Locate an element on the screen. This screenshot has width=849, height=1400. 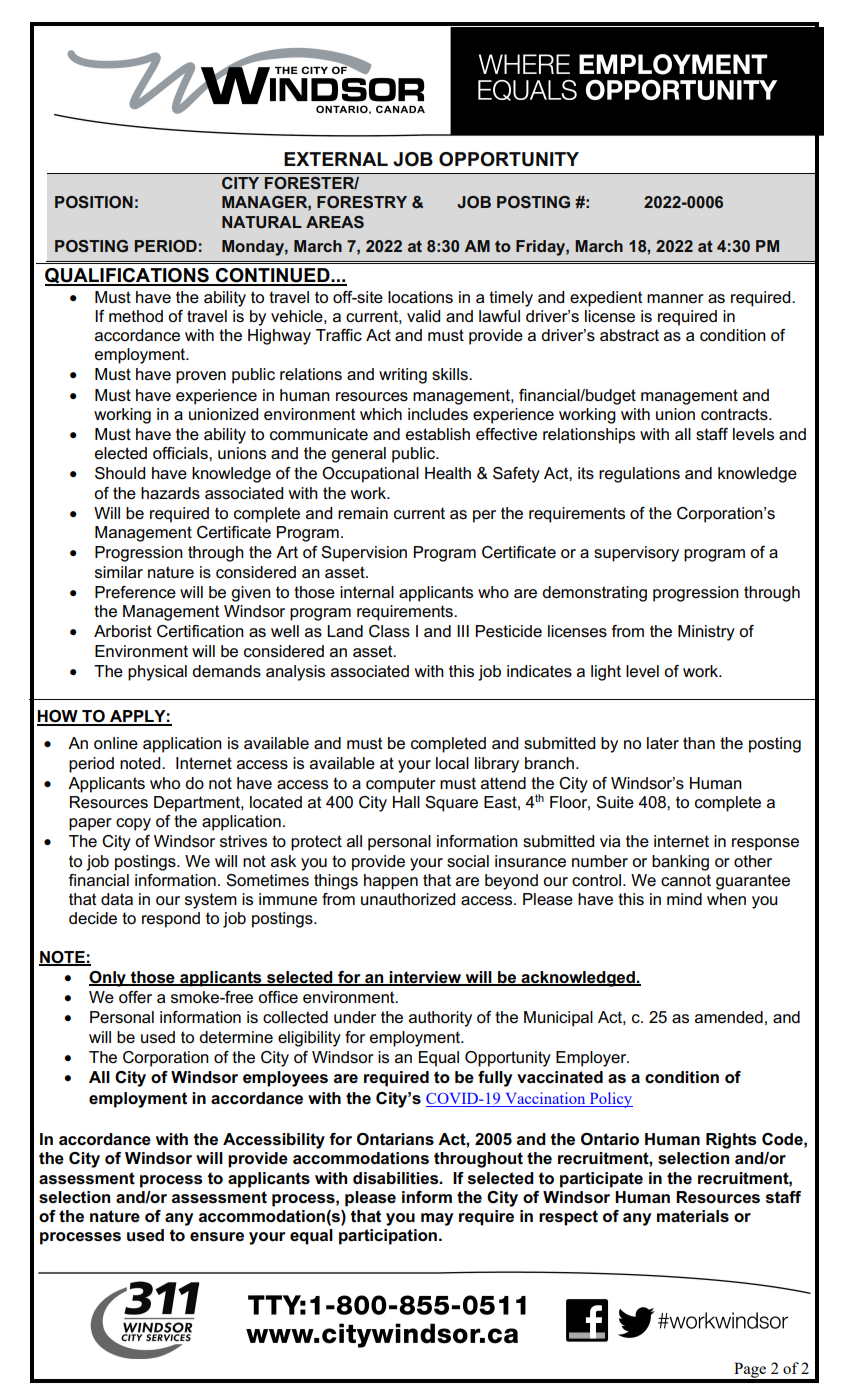
hazards is located at coordinates (170, 493).
